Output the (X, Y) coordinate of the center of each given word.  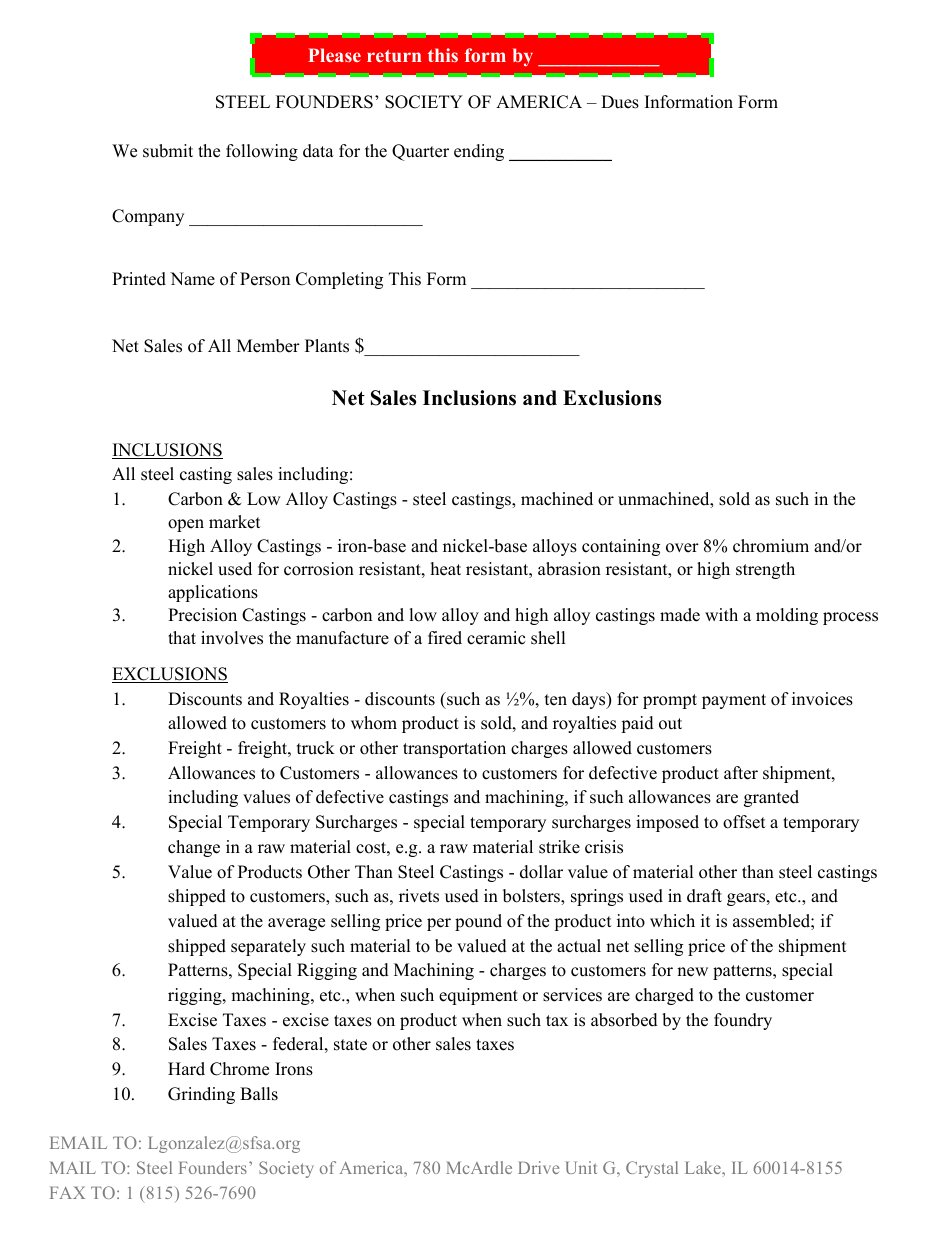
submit (168, 151)
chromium (771, 546)
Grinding (201, 1095)
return (394, 55)
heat (446, 569)
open (186, 525)
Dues (620, 102)
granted (771, 798)
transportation (454, 749)
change (194, 848)
